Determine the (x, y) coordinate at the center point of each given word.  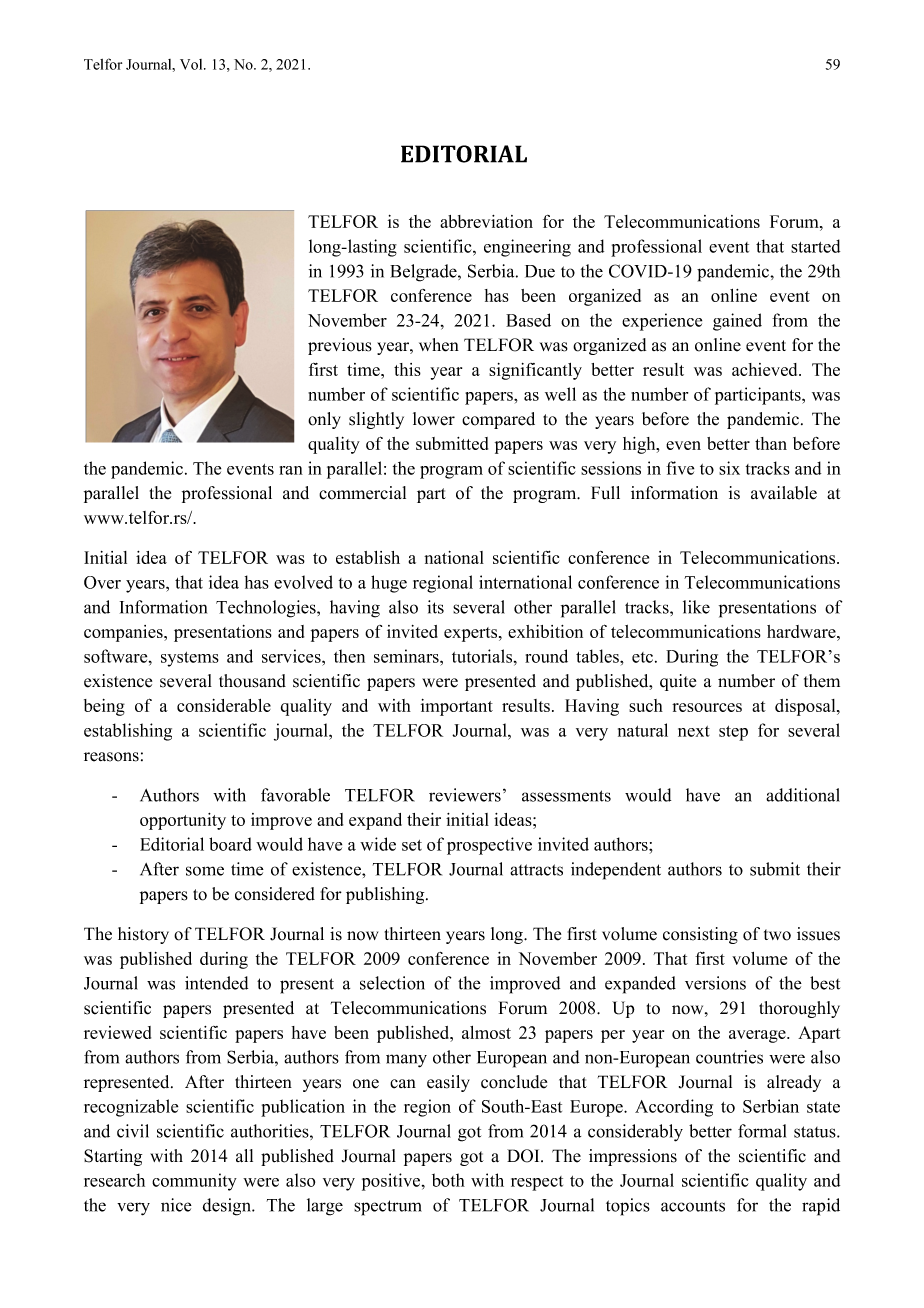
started (815, 246)
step (733, 733)
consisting (700, 935)
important (457, 707)
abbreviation (486, 221)
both (448, 1180)
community (194, 1182)
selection (392, 983)
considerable (224, 705)
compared (498, 420)
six (729, 468)
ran (291, 470)
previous (340, 346)
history (143, 935)
